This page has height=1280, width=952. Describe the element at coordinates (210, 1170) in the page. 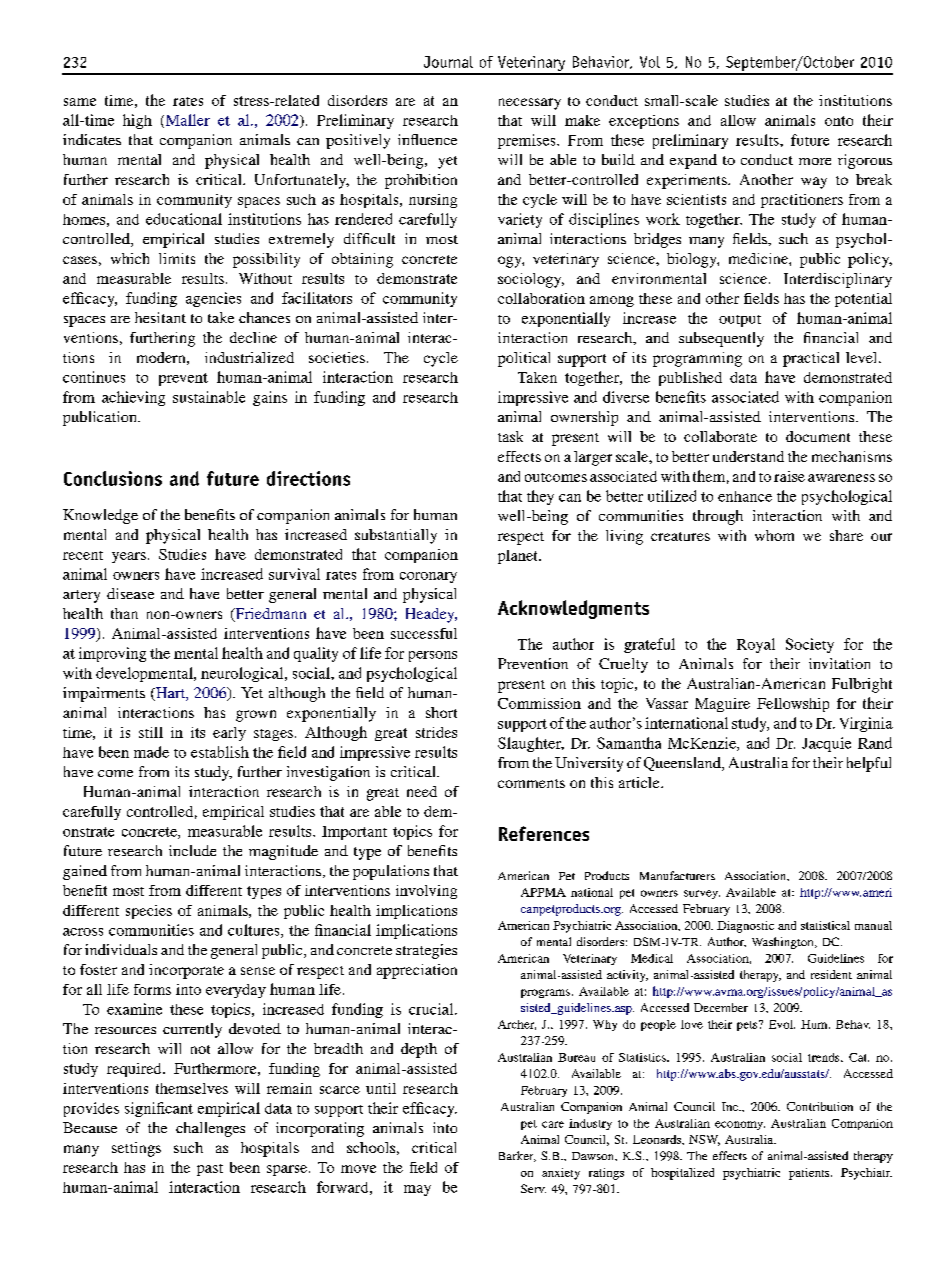

I see `past` at that location.
